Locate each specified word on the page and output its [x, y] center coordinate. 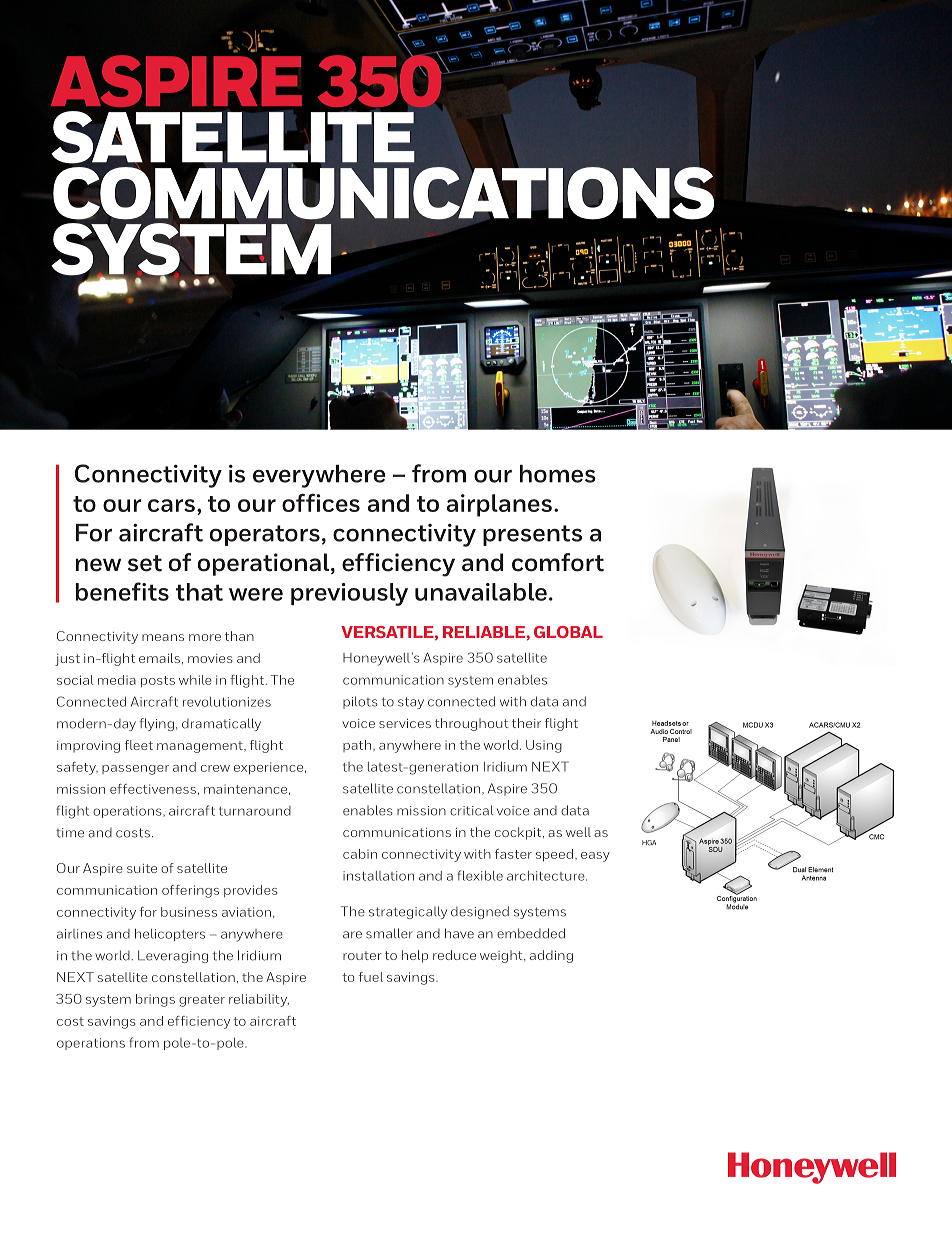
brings [155, 1000]
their [526, 723]
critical [471, 810]
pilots [360, 702]
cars [171, 505]
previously [349, 594]
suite [142, 868]
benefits [122, 591]
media [117, 680]
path [358, 746]
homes [558, 474]
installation [378, 876]
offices [321, 503]
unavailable [481, 592]
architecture [547, 876]
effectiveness [153, 789]
